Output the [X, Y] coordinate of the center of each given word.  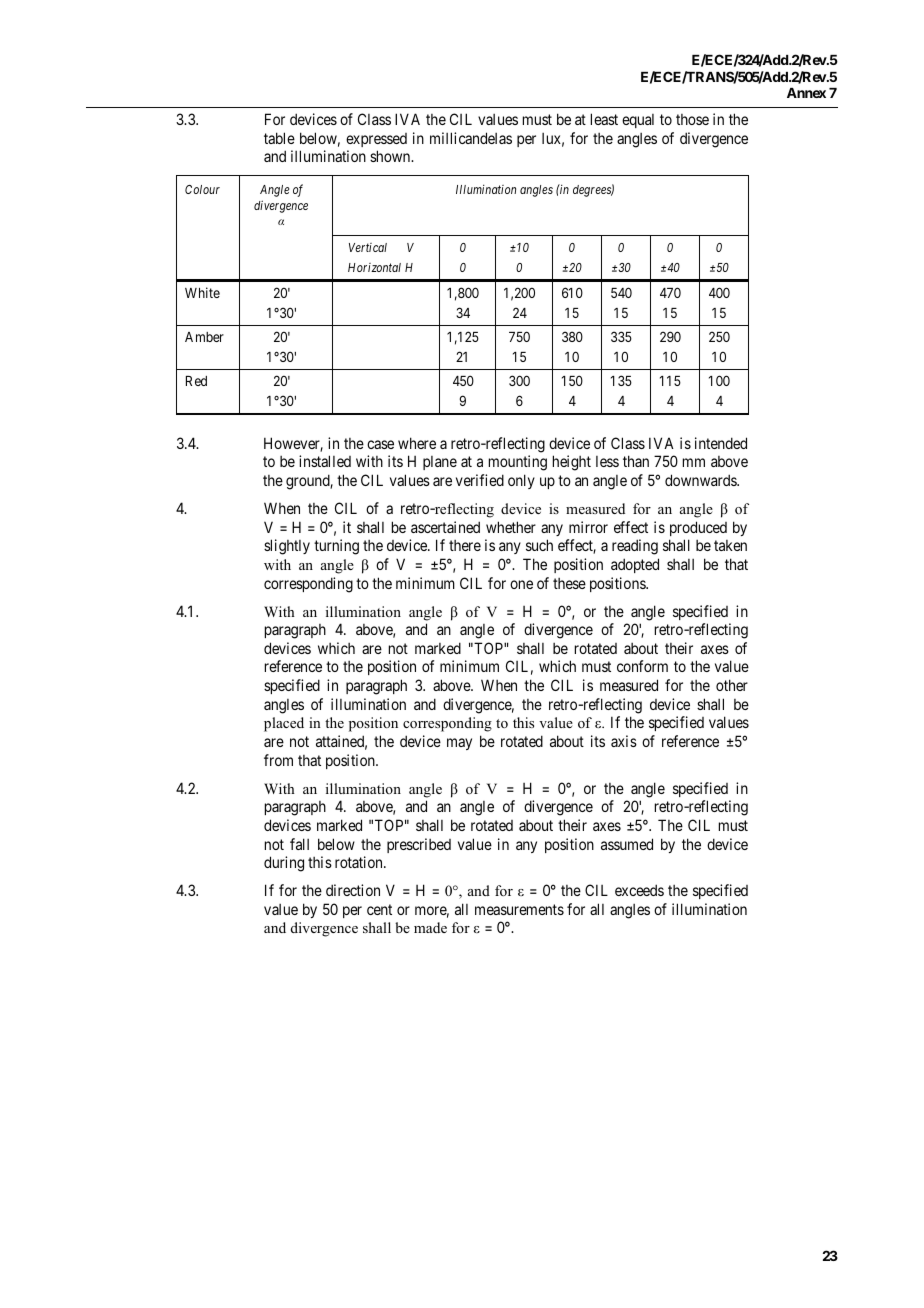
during [284, 864]
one [521, 584]
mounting [518, 463]
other [732, 685]
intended [721, 443]
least [604, 119]
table [279, 138]
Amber [204, 337]
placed [284, 724]
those [692, 119]
